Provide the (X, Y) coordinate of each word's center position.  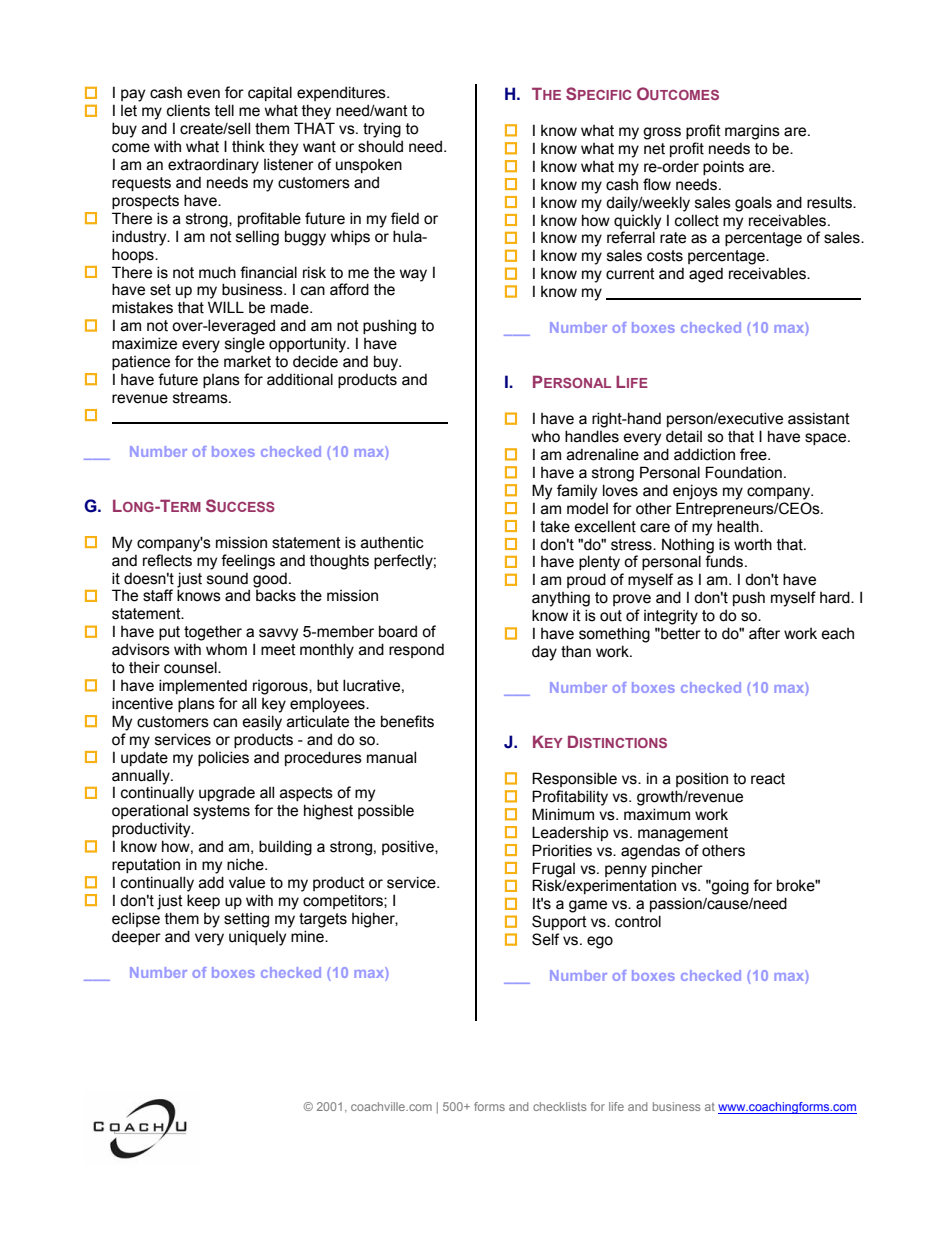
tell (224, 110)
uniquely (257, 938)
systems (221, 812)
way (413, 275)
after (764, 633)
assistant (819, 418)
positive (409, 847)
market (247, 362)
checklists (559, 1106)
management (683, 834)
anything (561, 599)
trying (382, 130)
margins (752, 132)
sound (227, 578)
